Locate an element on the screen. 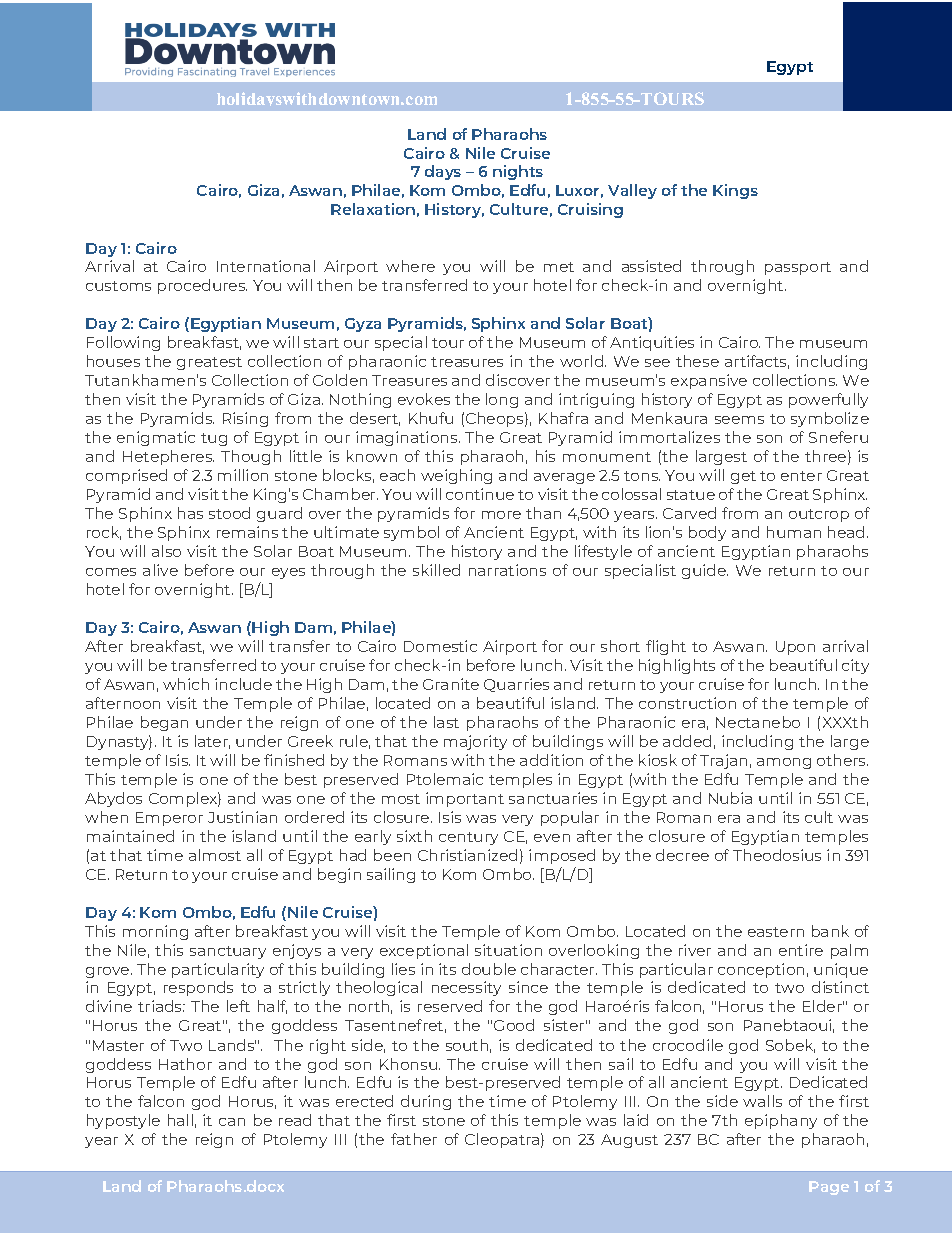  Theodosius is located at coordinates (777, 855).
